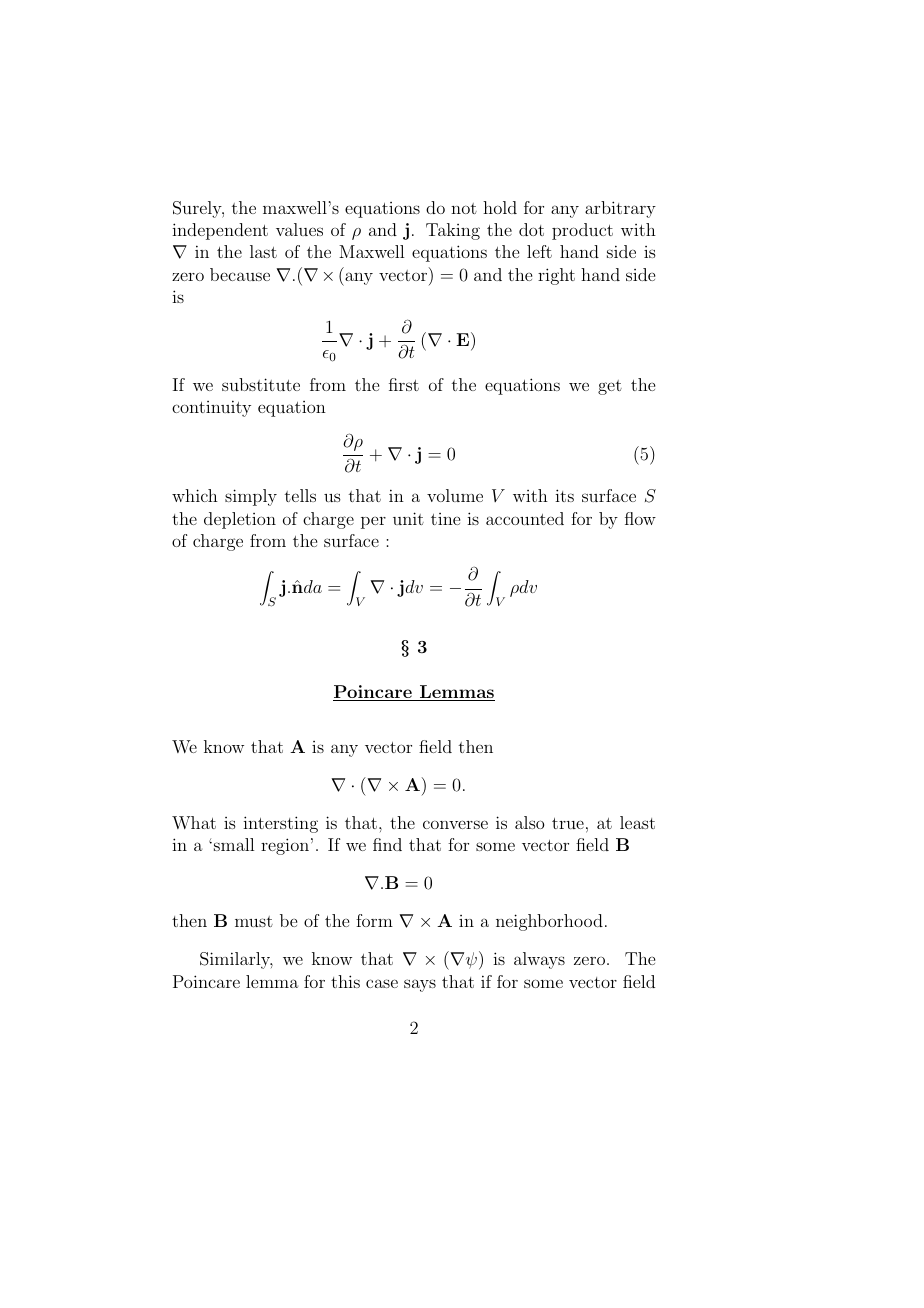  Describe the element at coordinates (455, 495) in the page. I see `volume` at that location.
